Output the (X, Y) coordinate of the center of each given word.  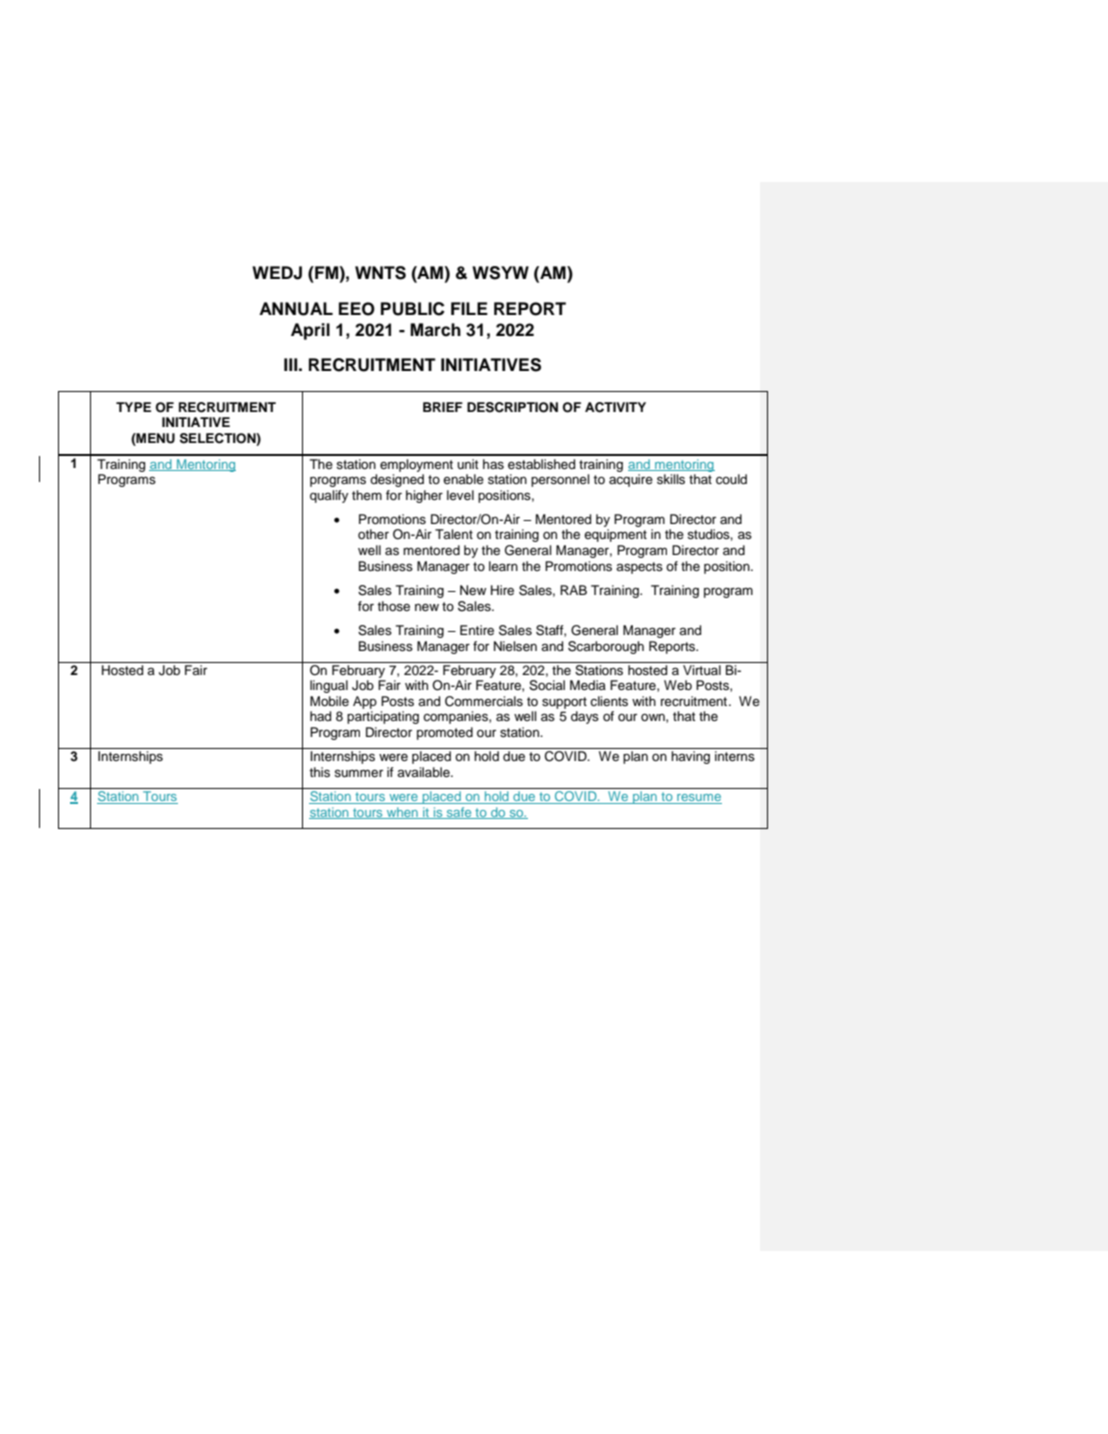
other (373, 534)
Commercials (484, 701)
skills (671, 479)
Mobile (329, 701)
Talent (454, 534)
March (435, 330)
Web (678, 685)
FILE (469, 308)
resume (698, 799)
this (319, 772)
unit (467, 464)
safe (459, 813)
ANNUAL (296, 309)
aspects (639, 568)
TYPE (133, 407)
